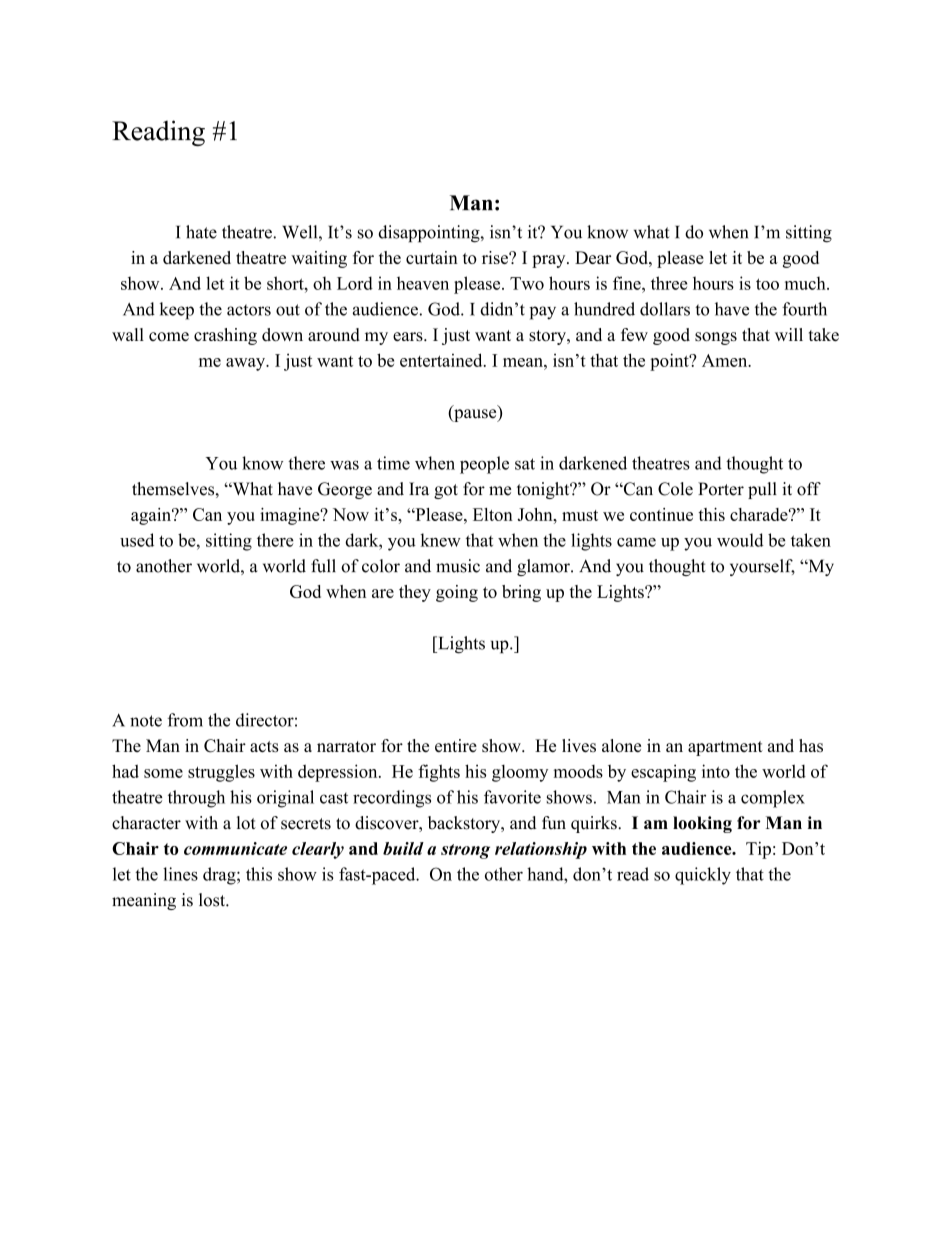 This screenshot has width=952, height=1233. What do you see at coordinates (762, 567) in the screenshot?
I see `yourself` at bounding box center [762, 567].
